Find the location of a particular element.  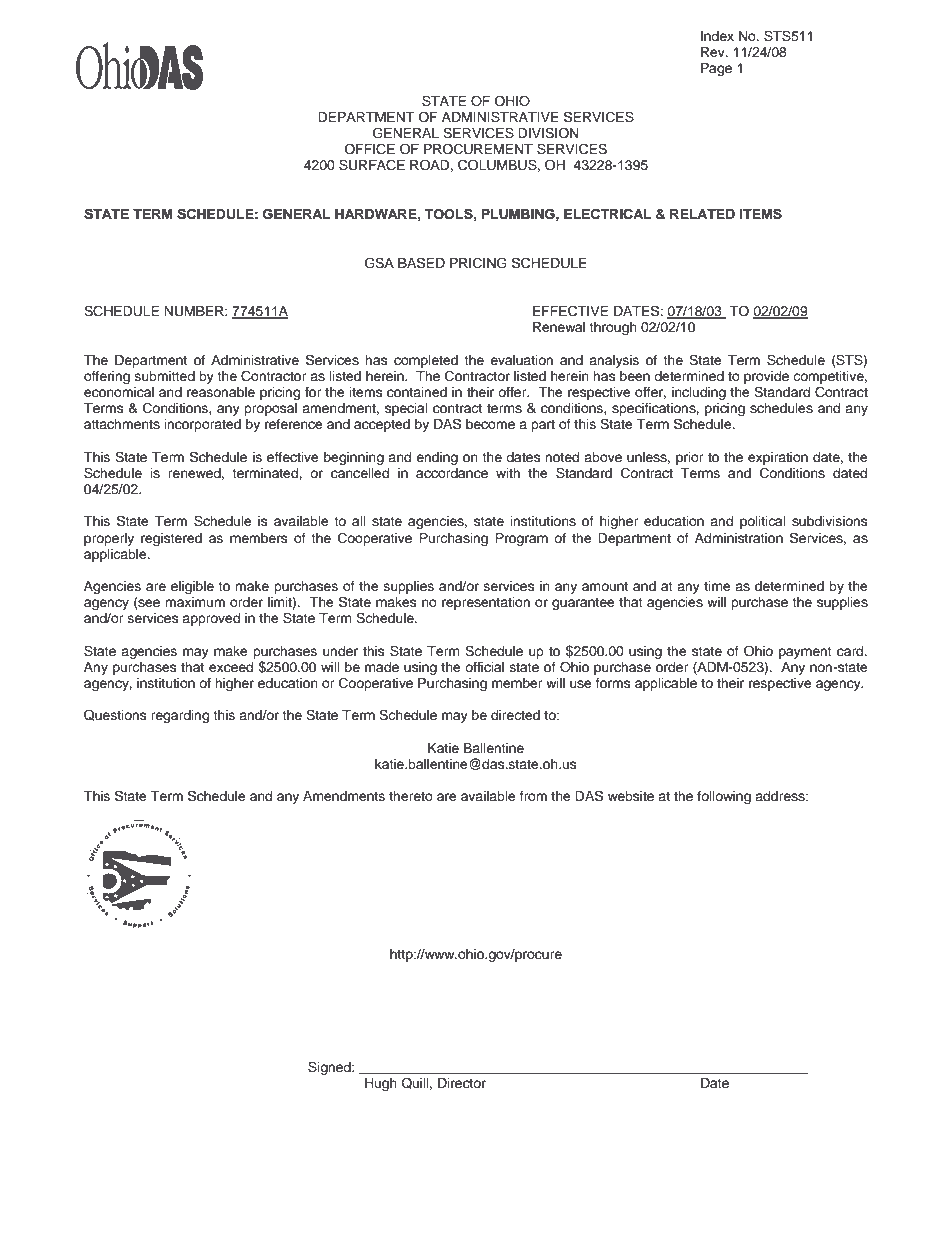

Hugh is located at coordinates (381, 1084).
